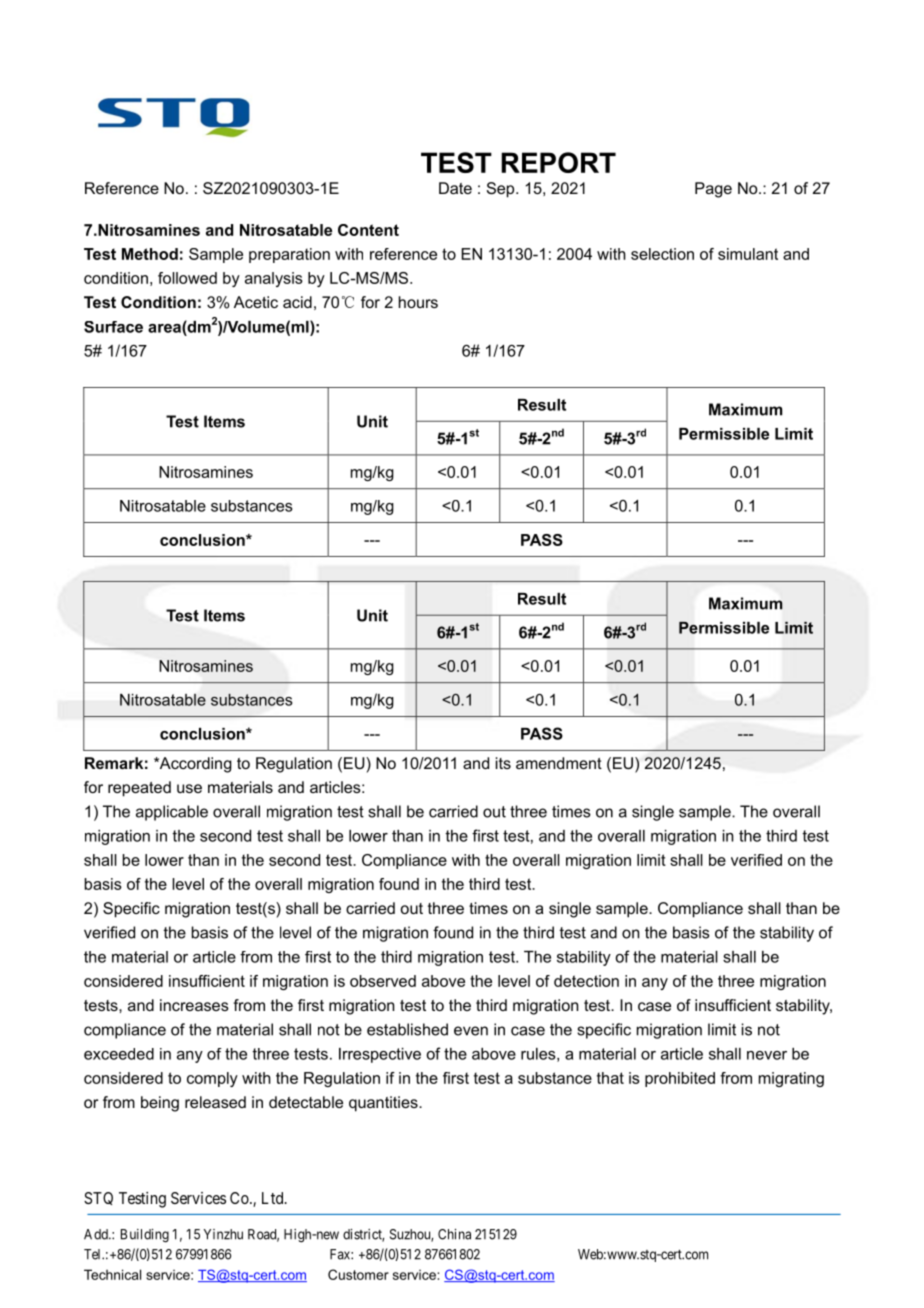 Image resolution: width=924 pixels, height=1308 pixels. I want to click on Date, so click(455, 188).
